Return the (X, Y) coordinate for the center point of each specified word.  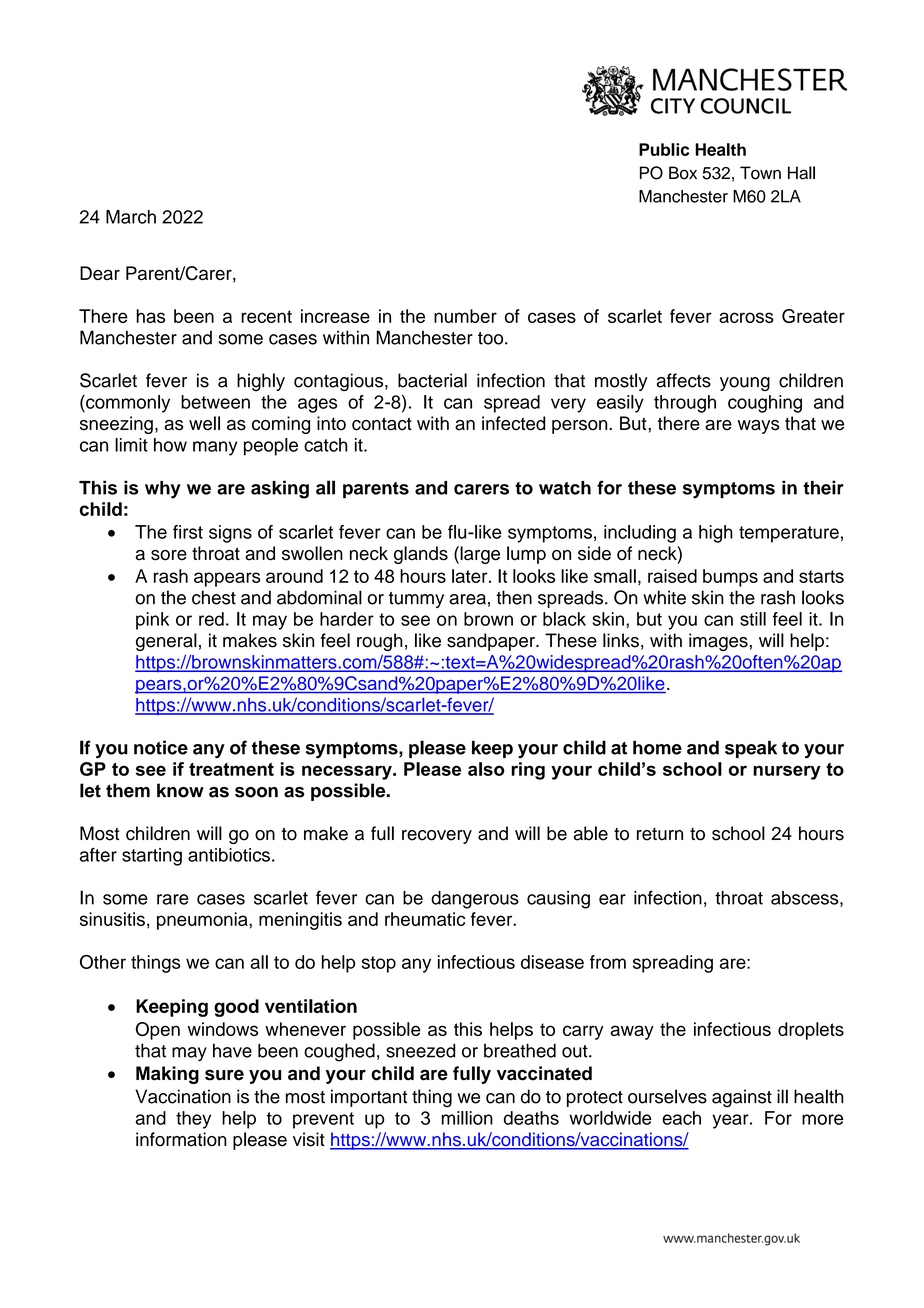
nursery (787, 772)
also (486, 769)
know (180, 790)
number (465, 316)
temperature (789, 534)
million (467, 1118)
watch (565, 488)
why (163, 490)
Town (760, 173)
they (193, 1120)
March (131, 217)
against (742, 1098)
